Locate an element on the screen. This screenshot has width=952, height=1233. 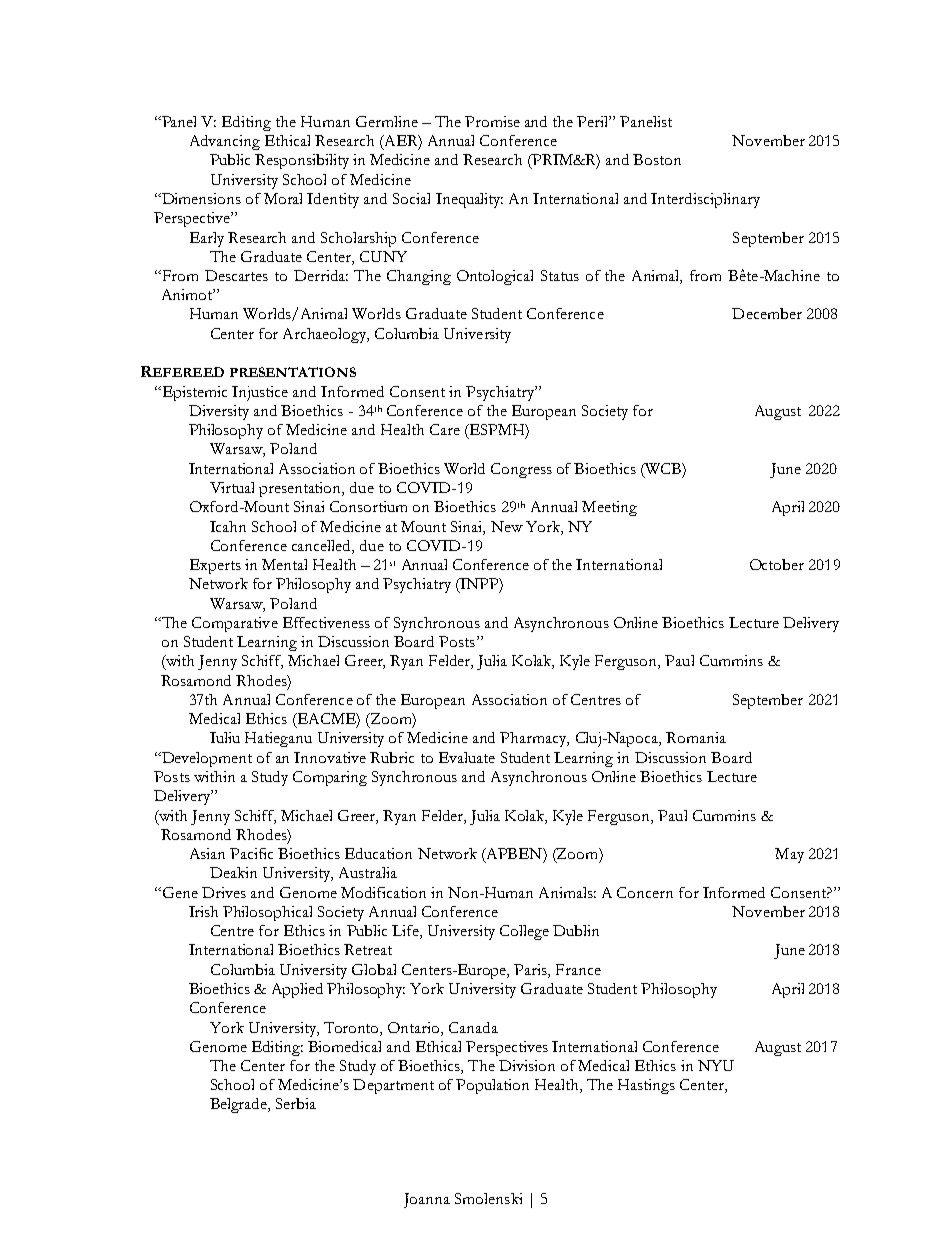
Promise is located at coordinates (492, 121).
